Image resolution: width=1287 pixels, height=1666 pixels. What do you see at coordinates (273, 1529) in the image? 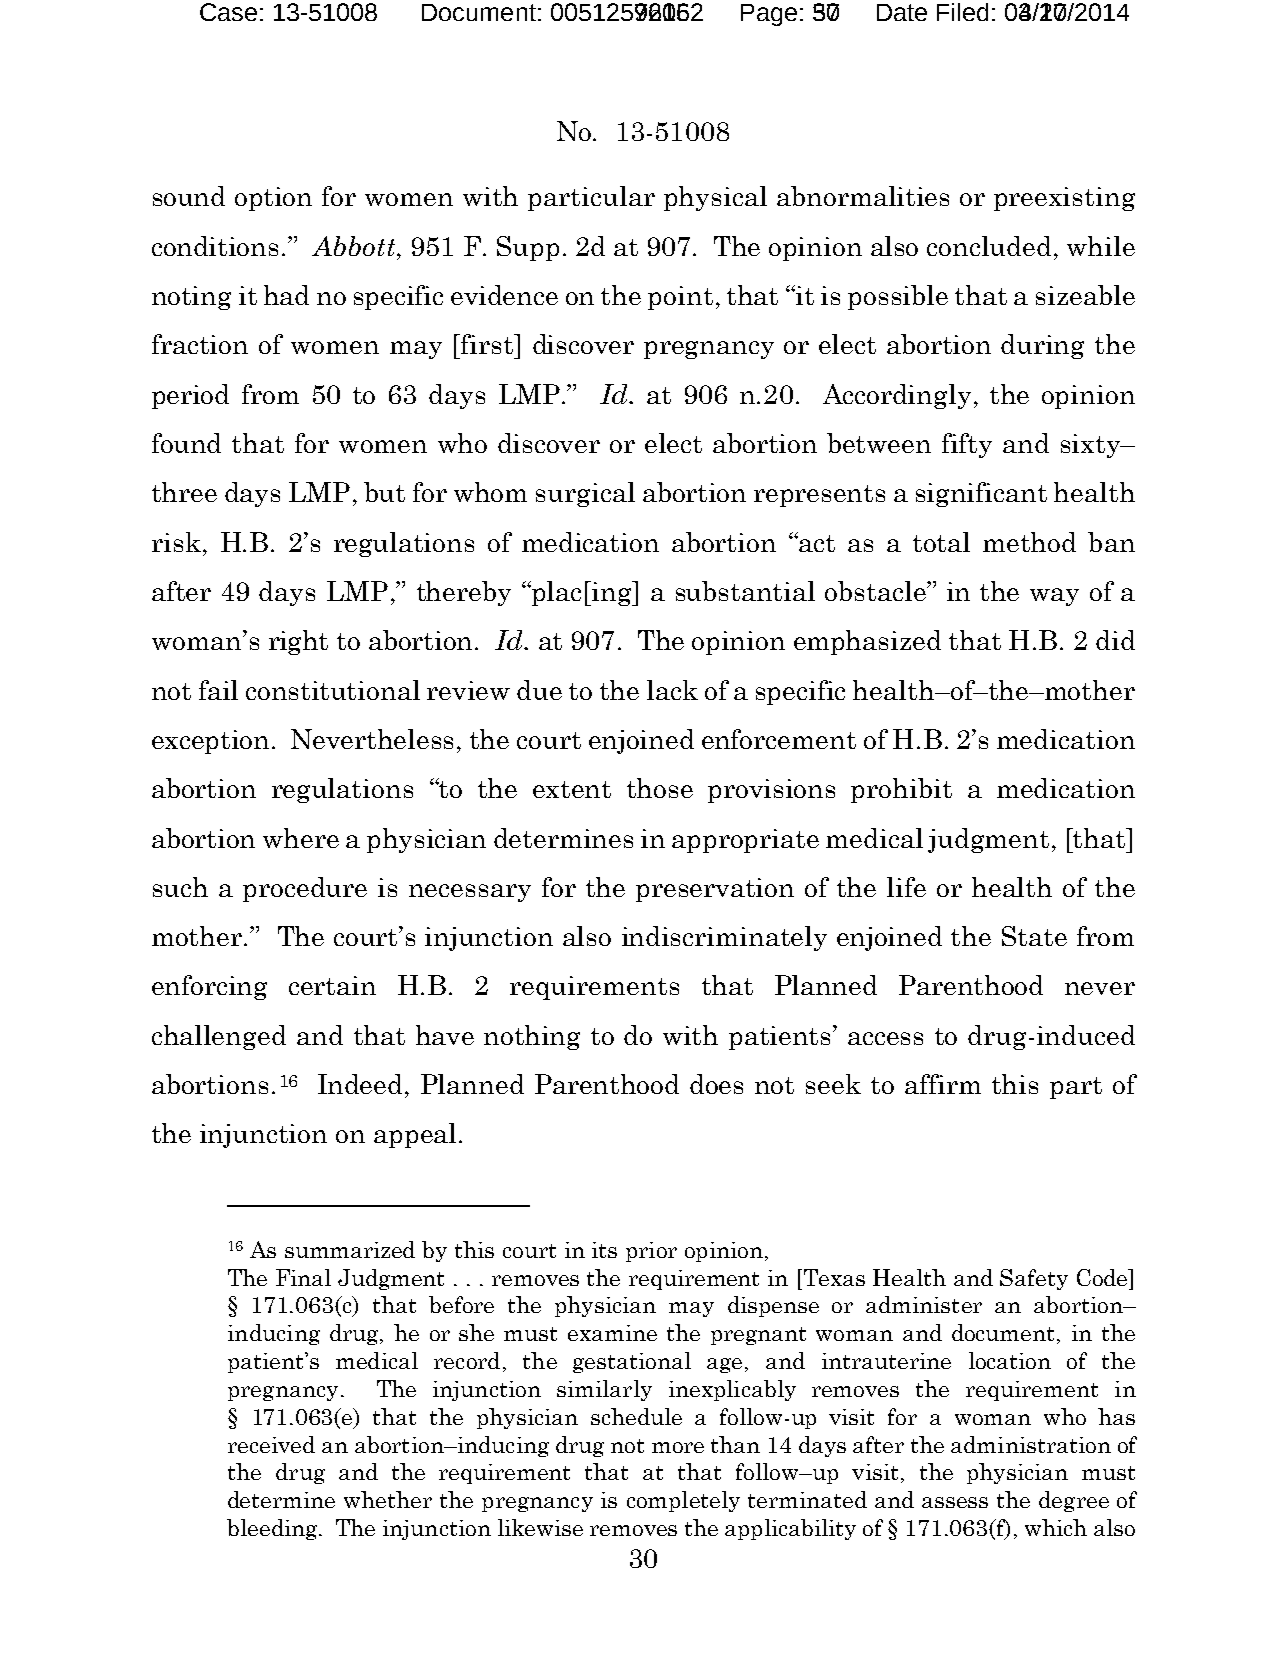
I see `bleeding` at bounding box center [273, 1529].
